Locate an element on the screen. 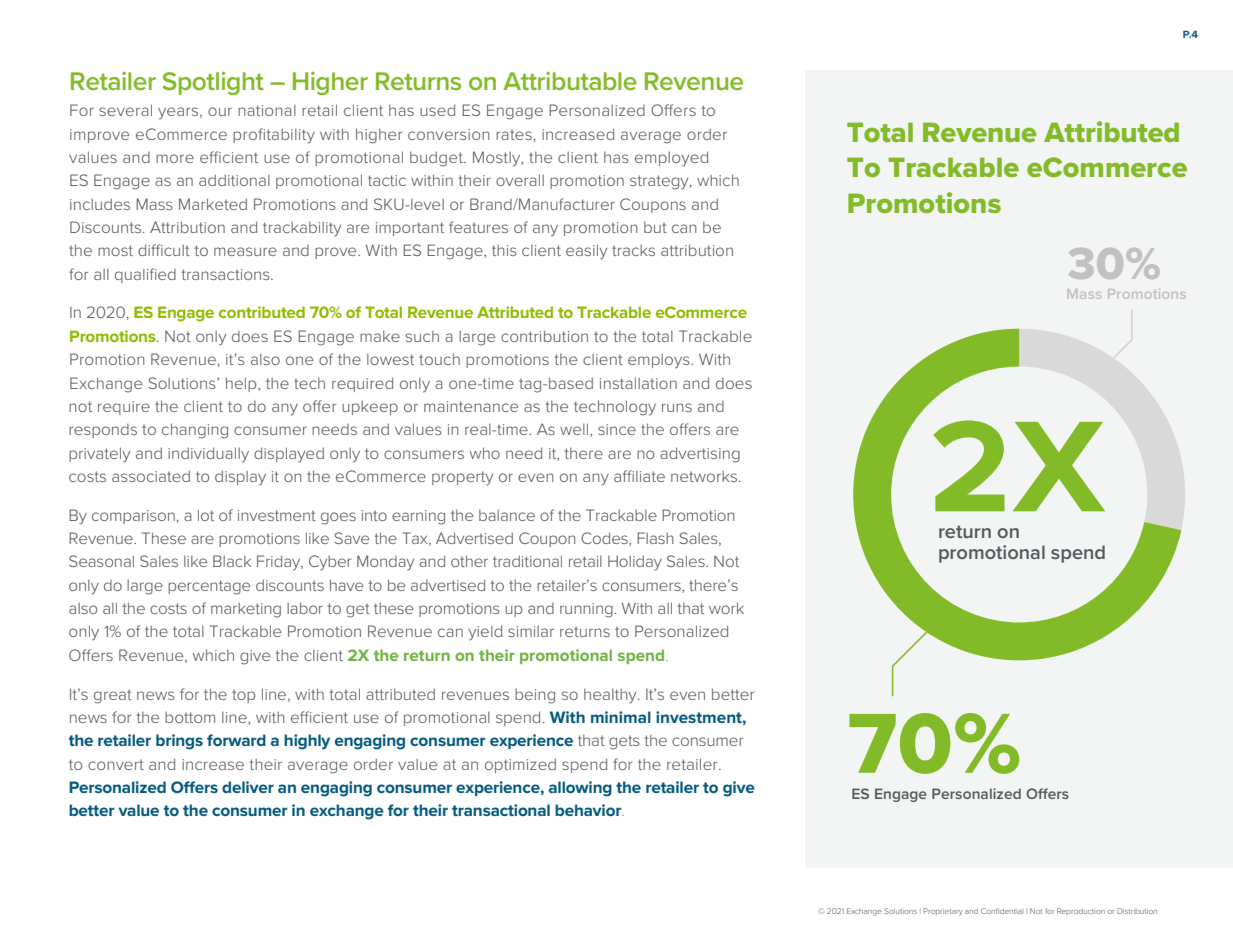  deliver is located at coordinates (248, 787).
